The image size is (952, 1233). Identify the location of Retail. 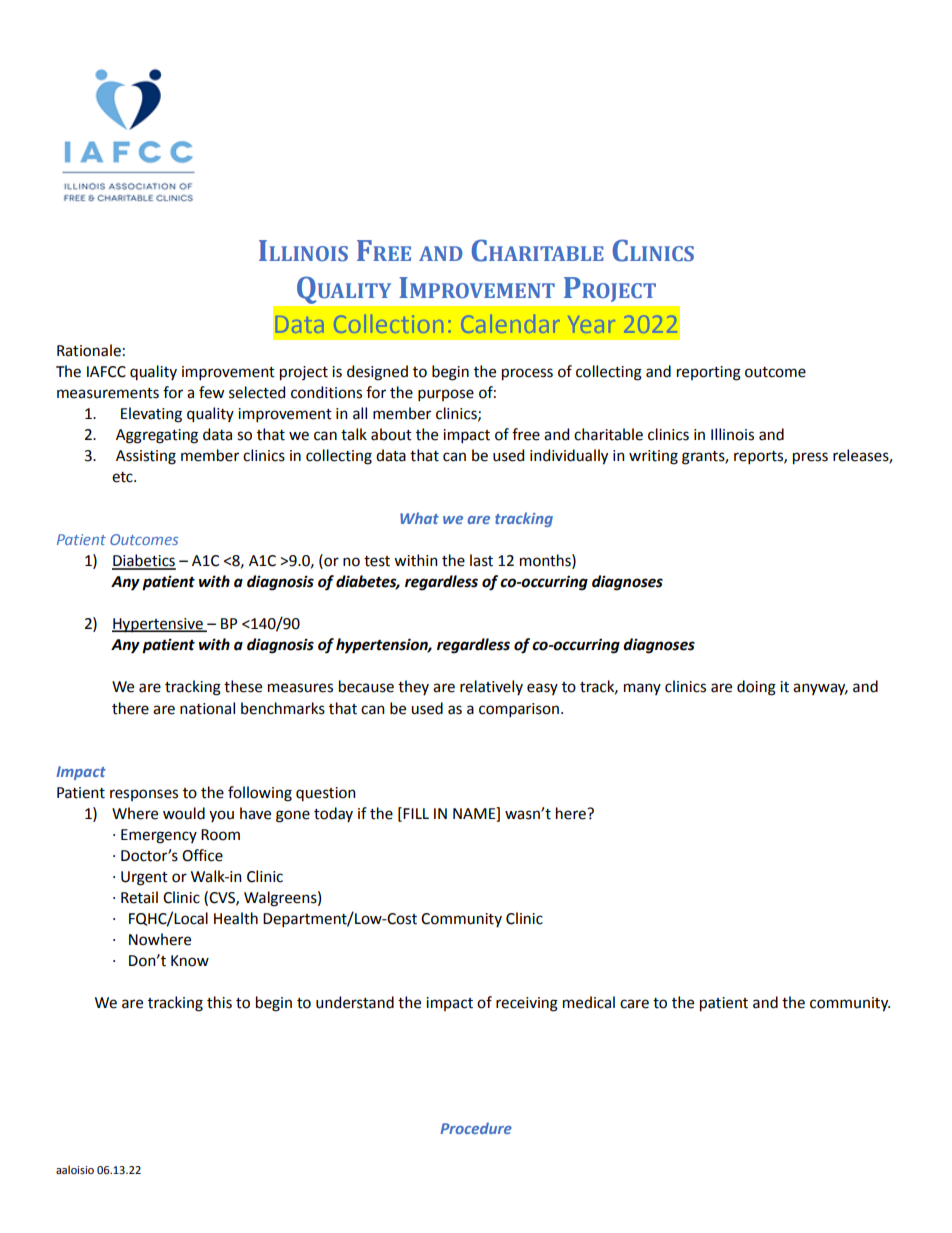
(139, 897).
